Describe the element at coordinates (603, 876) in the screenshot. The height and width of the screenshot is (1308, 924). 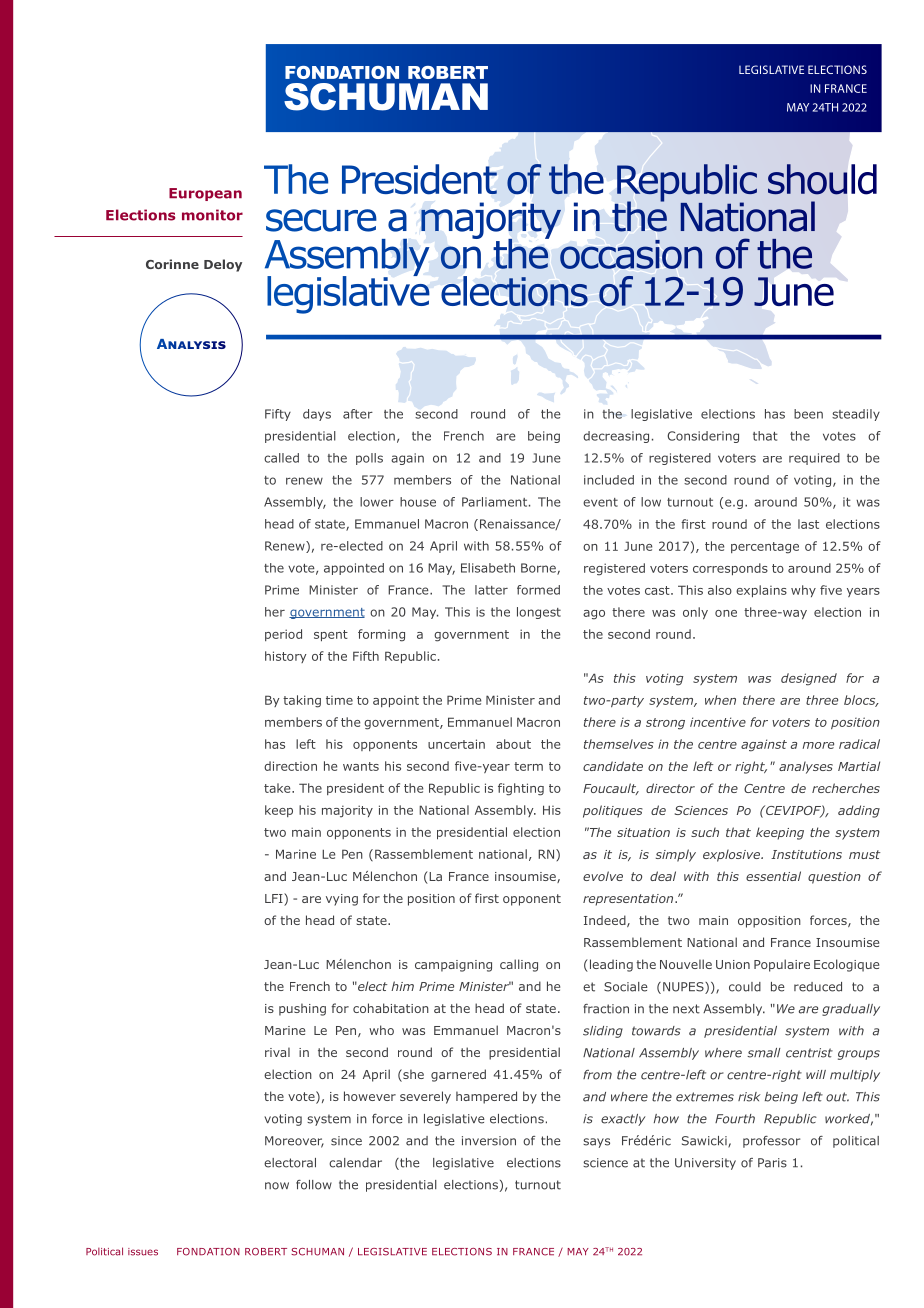
I see `evolve` at that location.
